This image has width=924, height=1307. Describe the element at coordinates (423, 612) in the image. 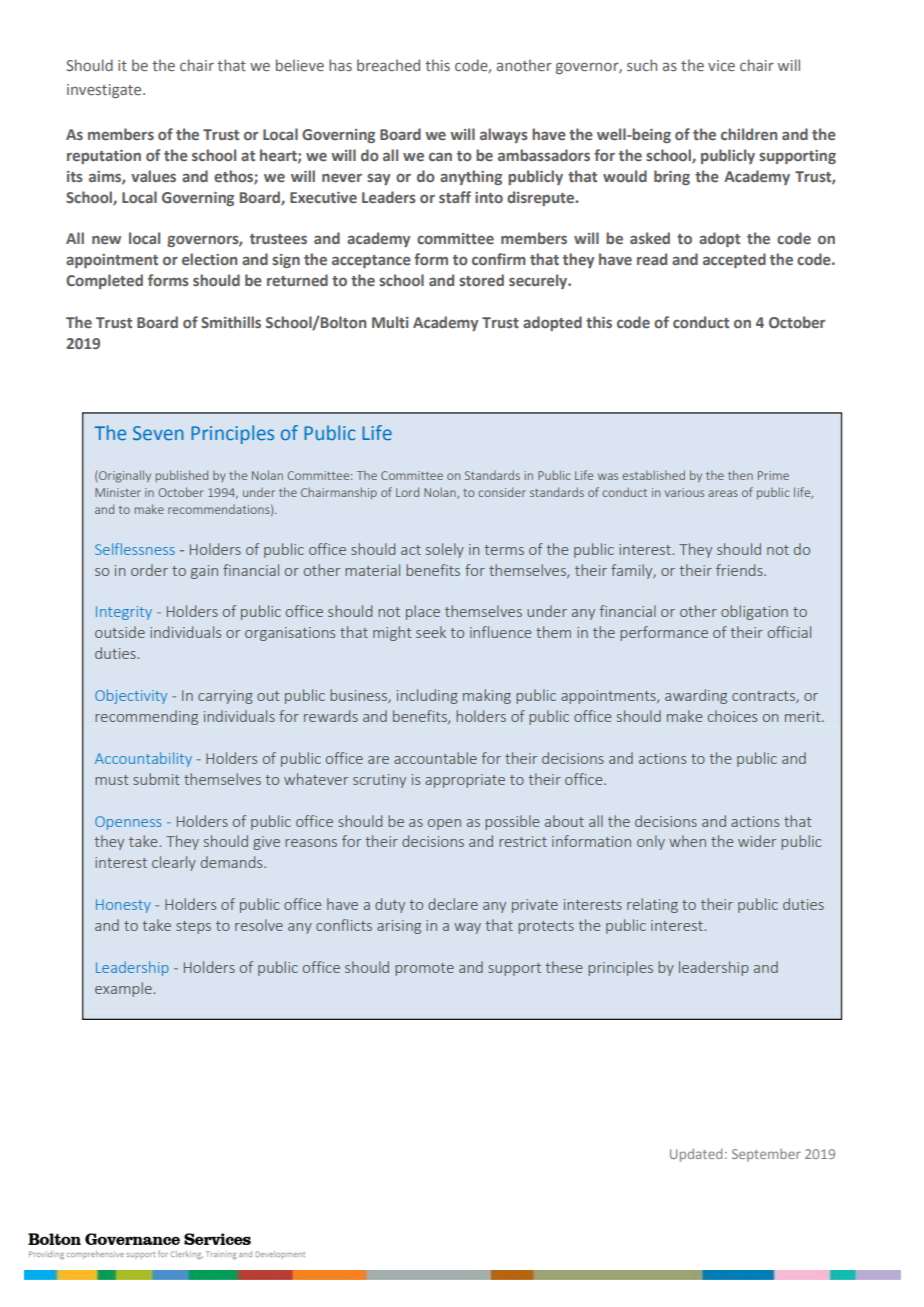

I see `place` at that location.
